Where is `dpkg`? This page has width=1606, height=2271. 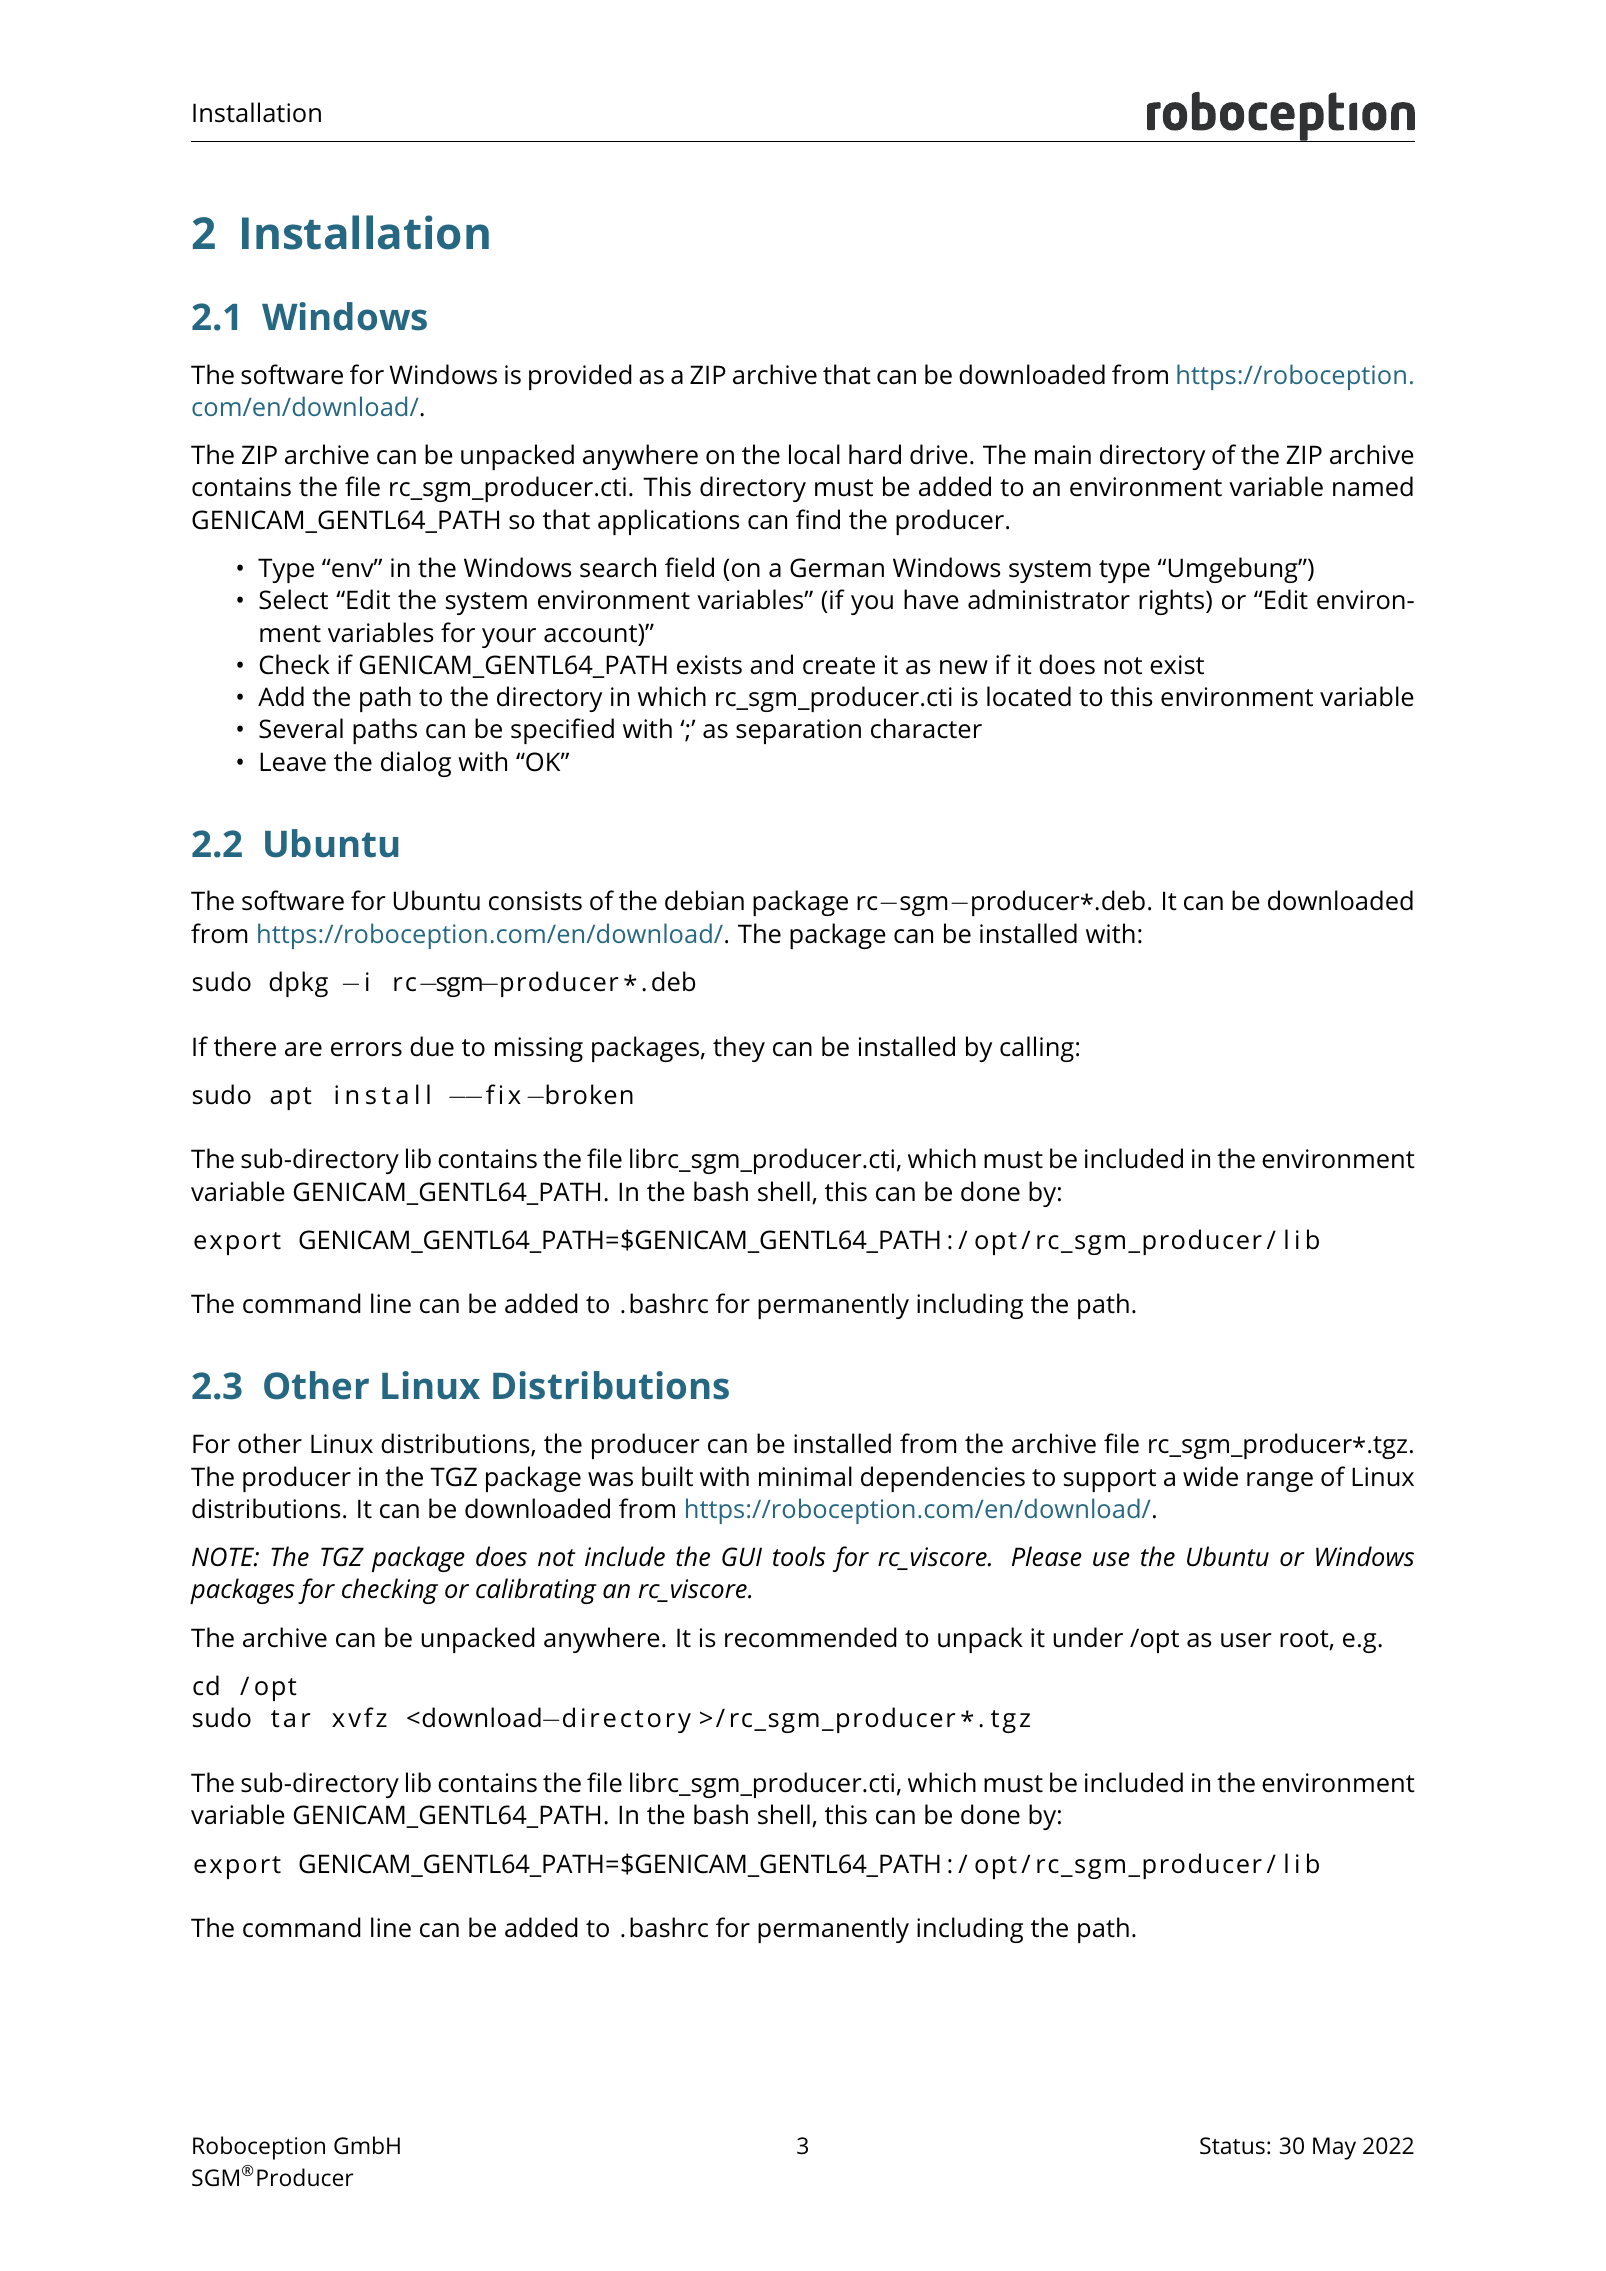 dpkg is located at coordinates (298, 984).
